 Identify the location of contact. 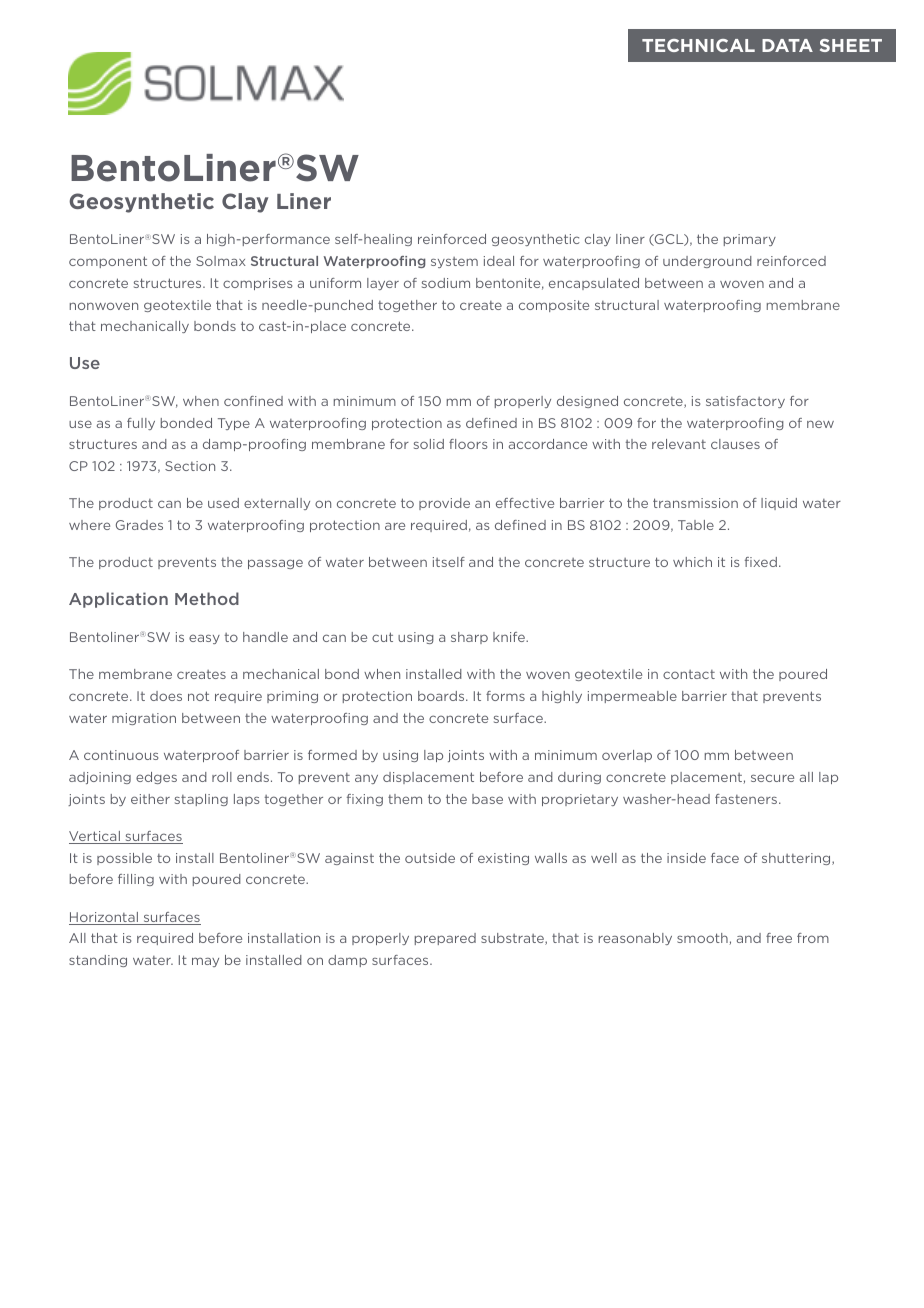
(689, 674).
